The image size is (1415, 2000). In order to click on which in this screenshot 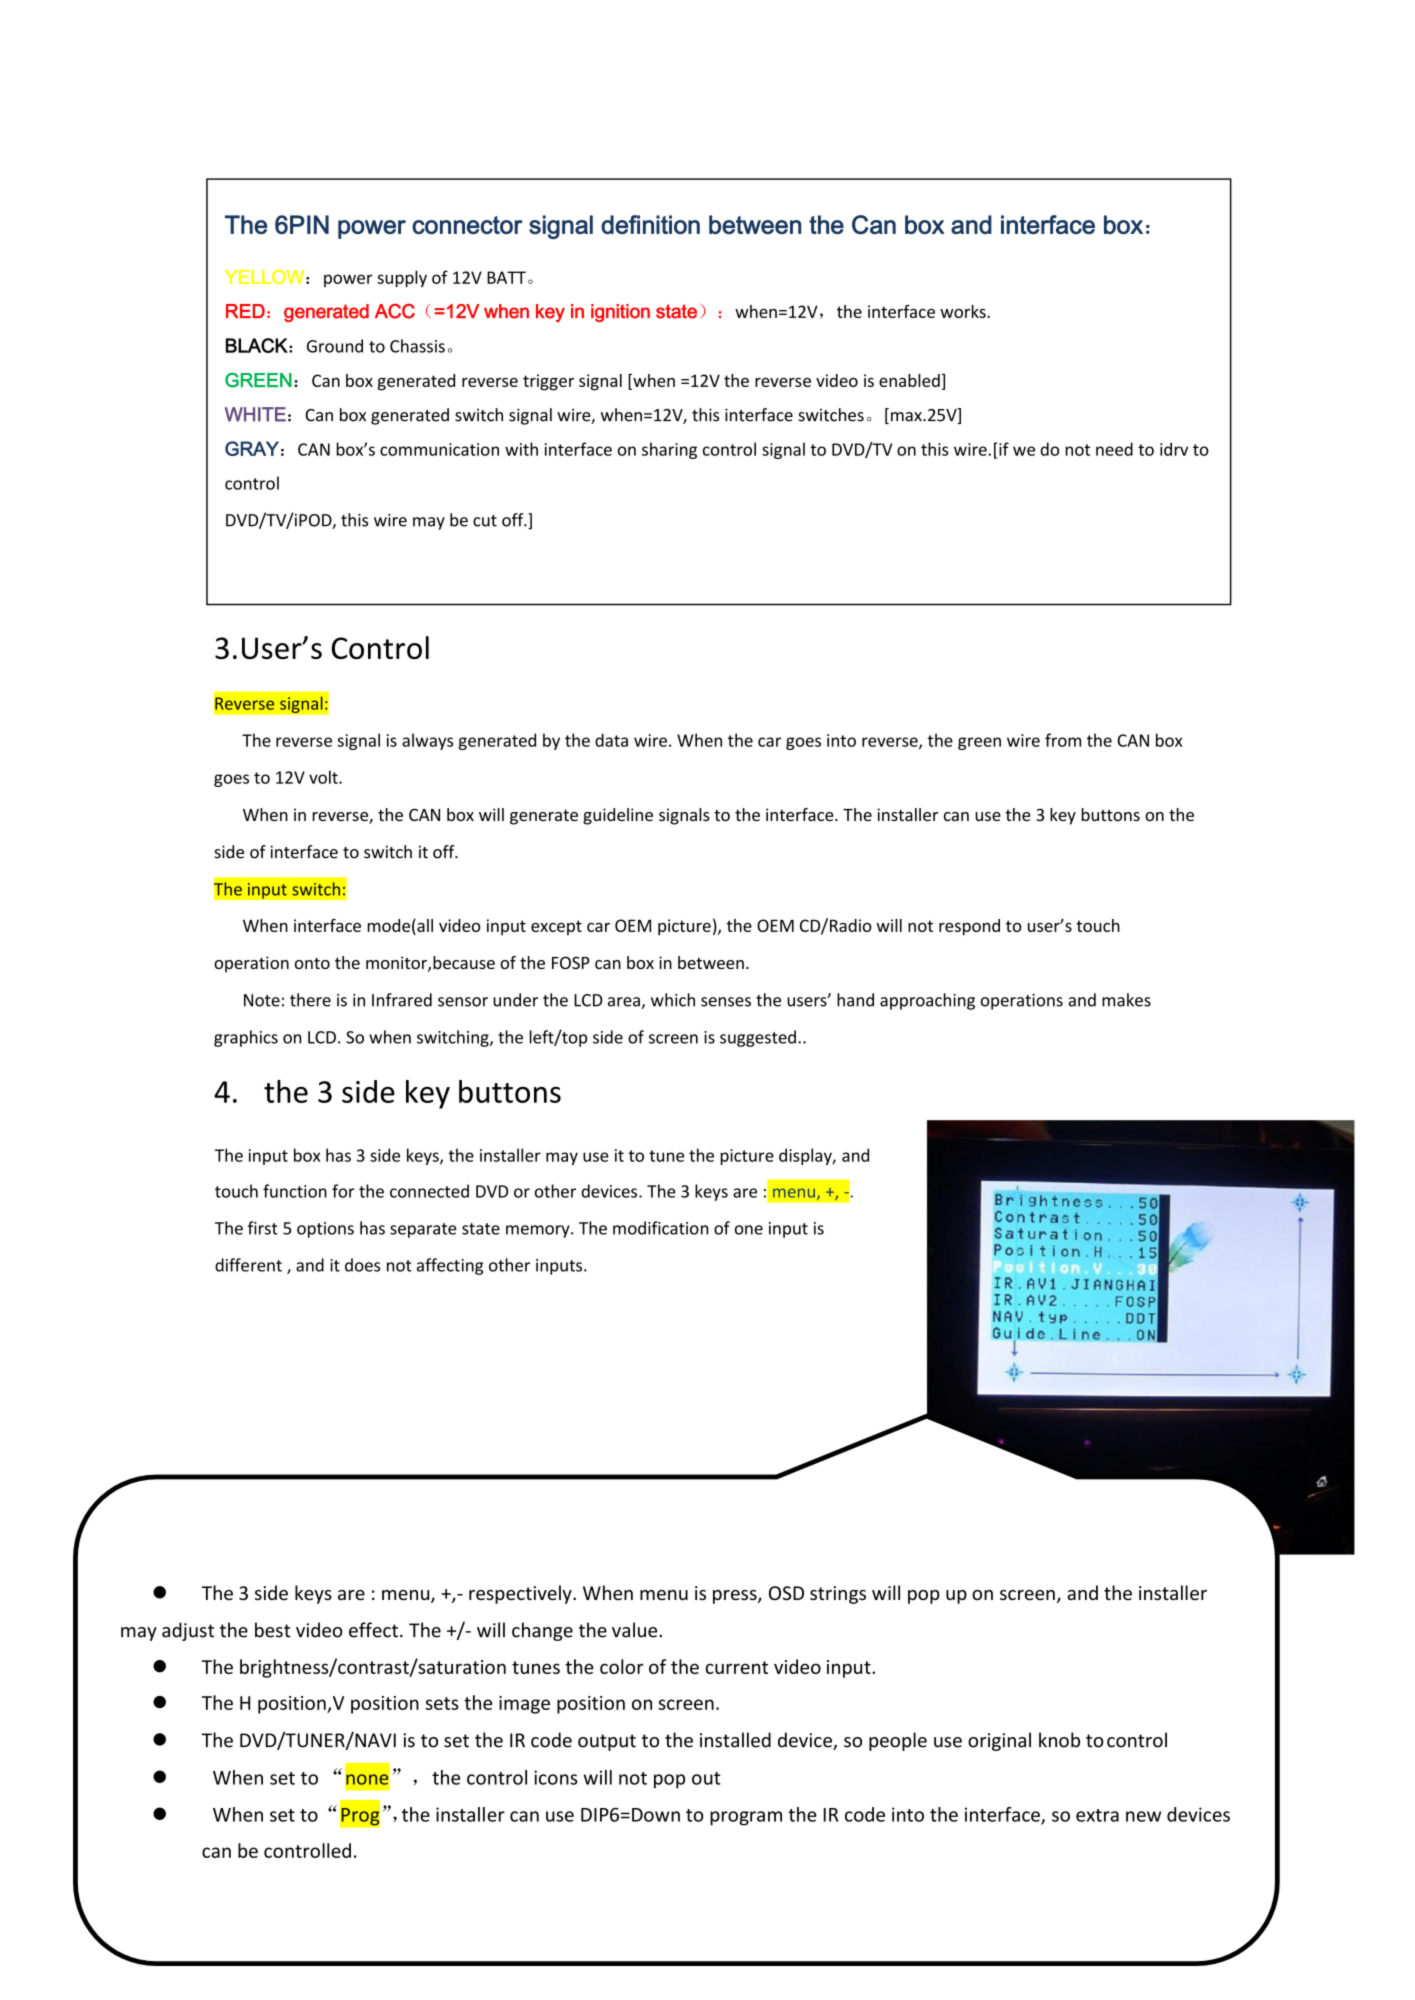, I will do `click(673, 1000)`.
